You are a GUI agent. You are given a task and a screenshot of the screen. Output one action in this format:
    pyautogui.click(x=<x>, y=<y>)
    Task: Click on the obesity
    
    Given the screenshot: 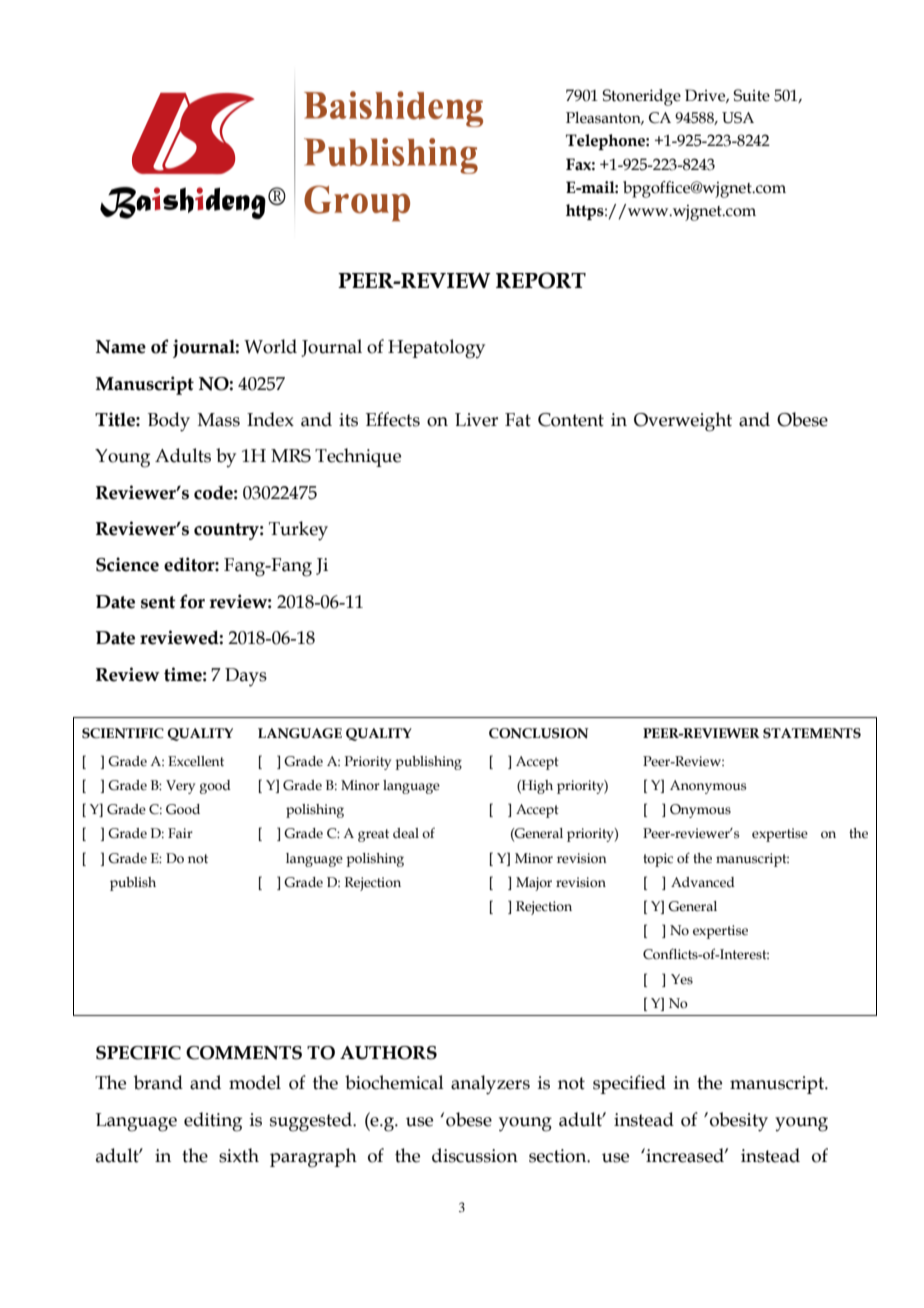 What is the action you would take?
    pyautogui.click(x=739, y=1122)
